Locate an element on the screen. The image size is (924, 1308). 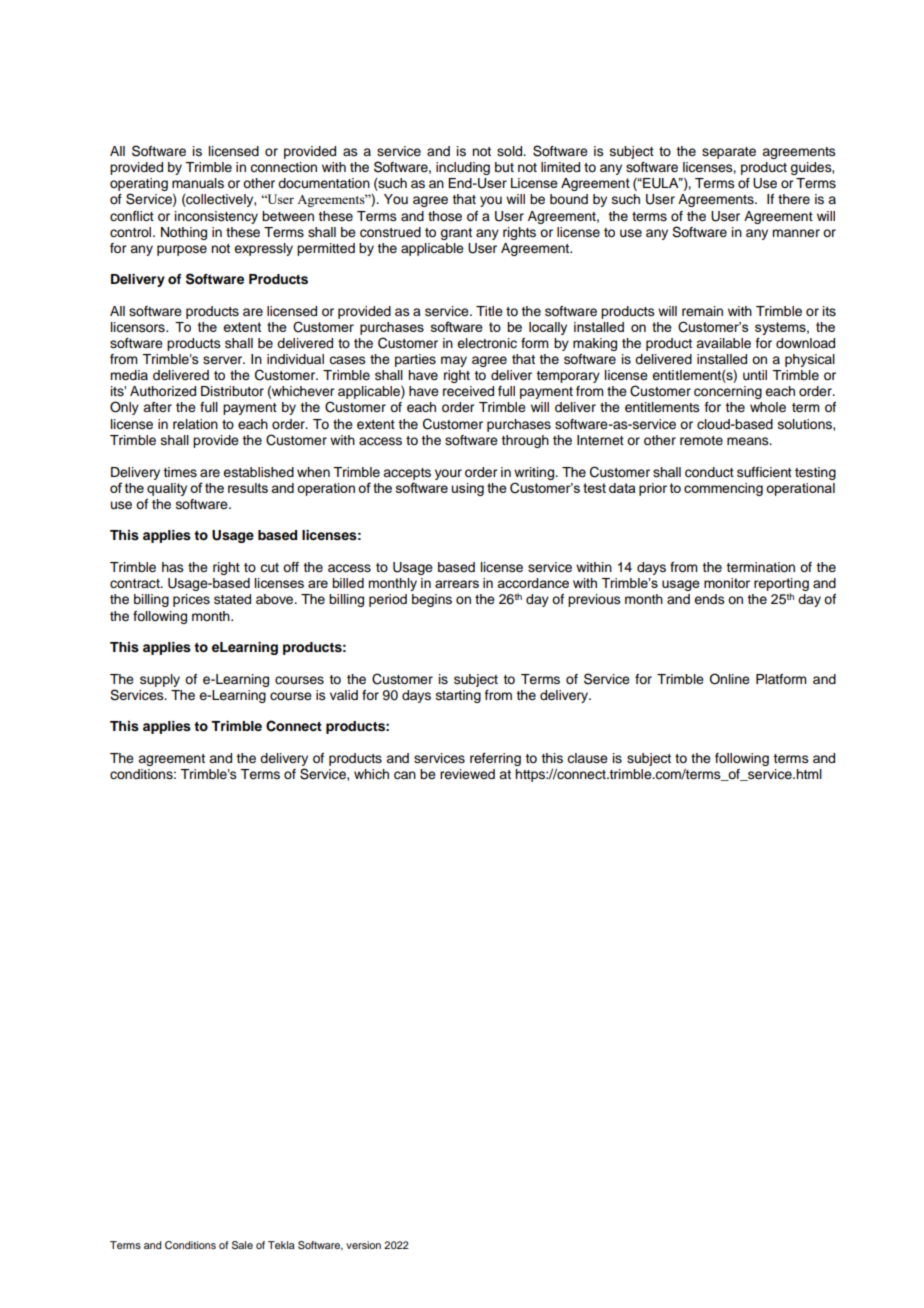
reviewed is located at coordinates (467, 774).
